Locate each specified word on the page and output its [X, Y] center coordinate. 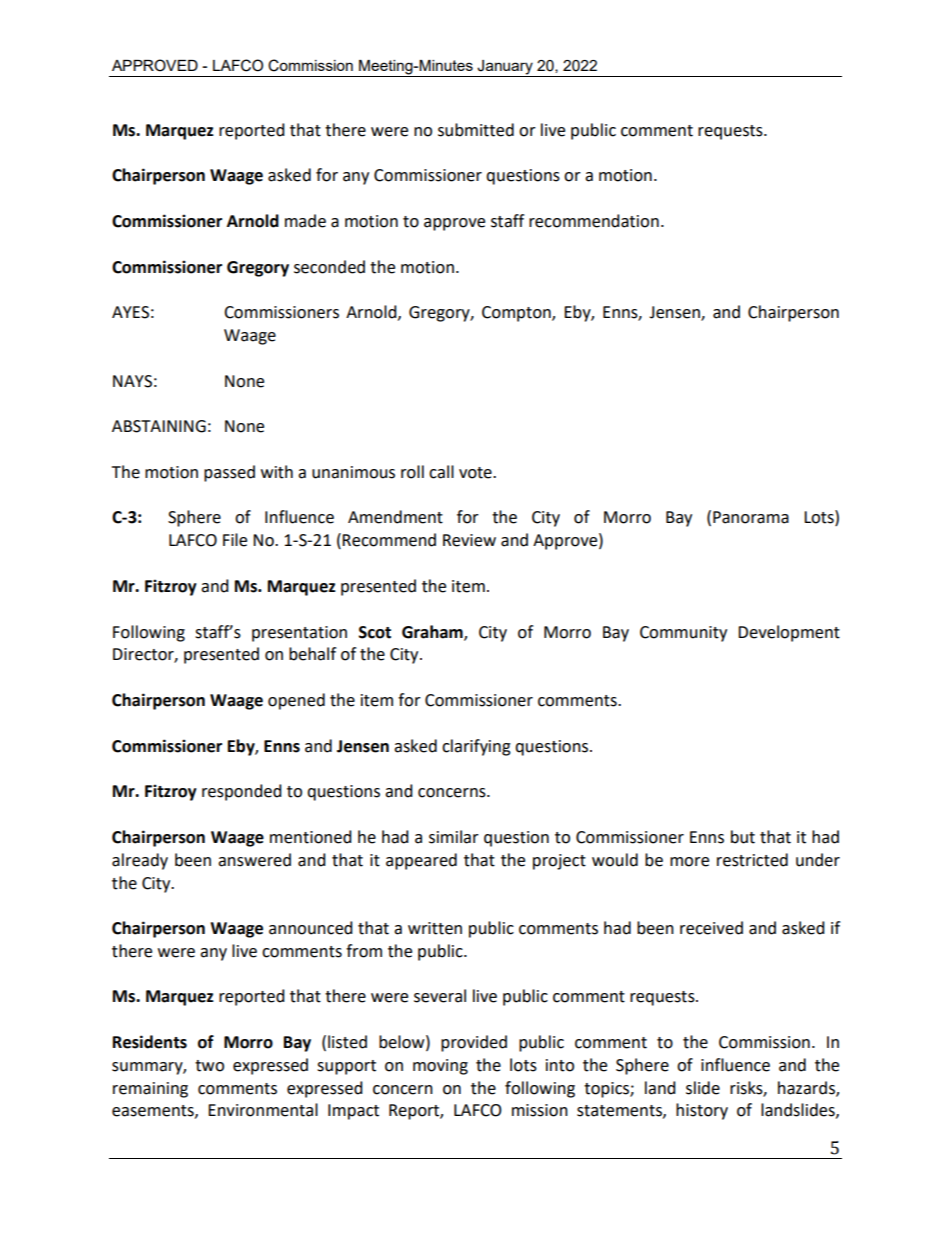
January [505, 68]
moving [440, 1067]
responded [242, 792]
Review [469, 540]
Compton [517, 314]
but [743, 837]
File [235, 540]
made [305, 221]
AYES [130, 312]
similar [454, 837]
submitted [476, 130]
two [209, 1066]
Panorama [751, 517]
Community [683, 634]
